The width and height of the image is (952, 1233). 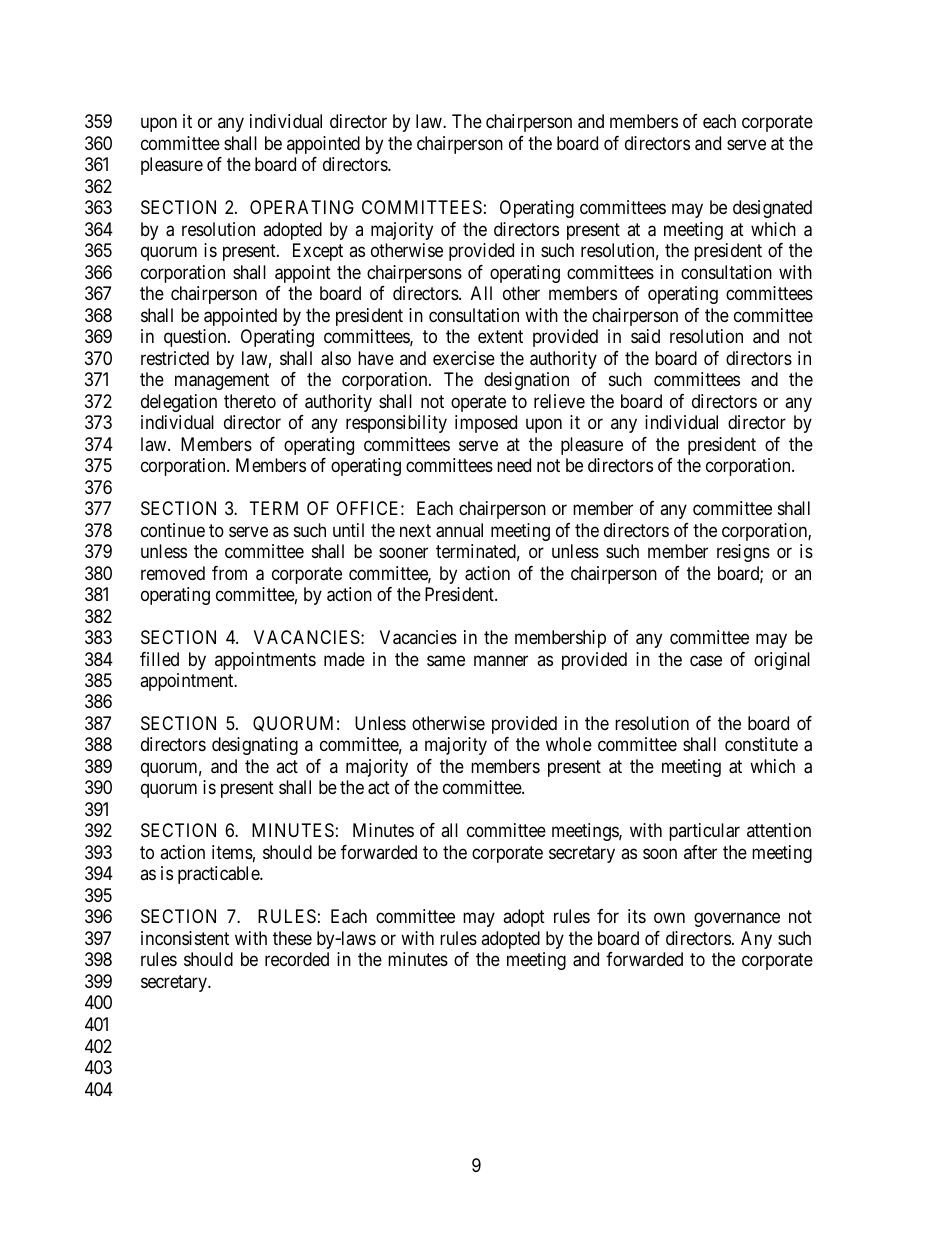 I want to click on exercise, so click(x=464, y=358).
